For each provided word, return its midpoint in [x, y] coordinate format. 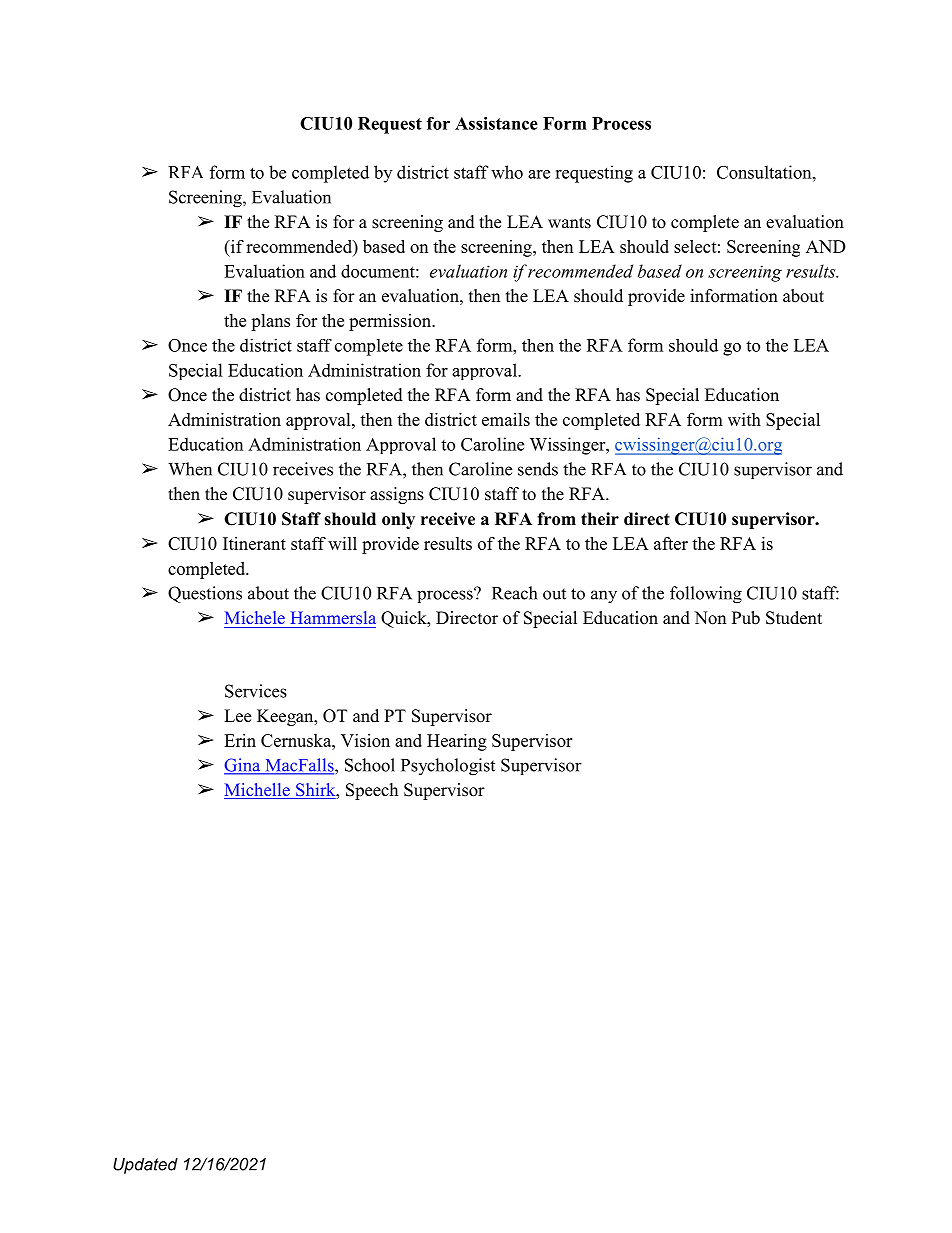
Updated [145, 1166]
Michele [255, 617]
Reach [514, 593]
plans [270, 322]
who [507, 172]
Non [710, 618]
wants [569, 223]
